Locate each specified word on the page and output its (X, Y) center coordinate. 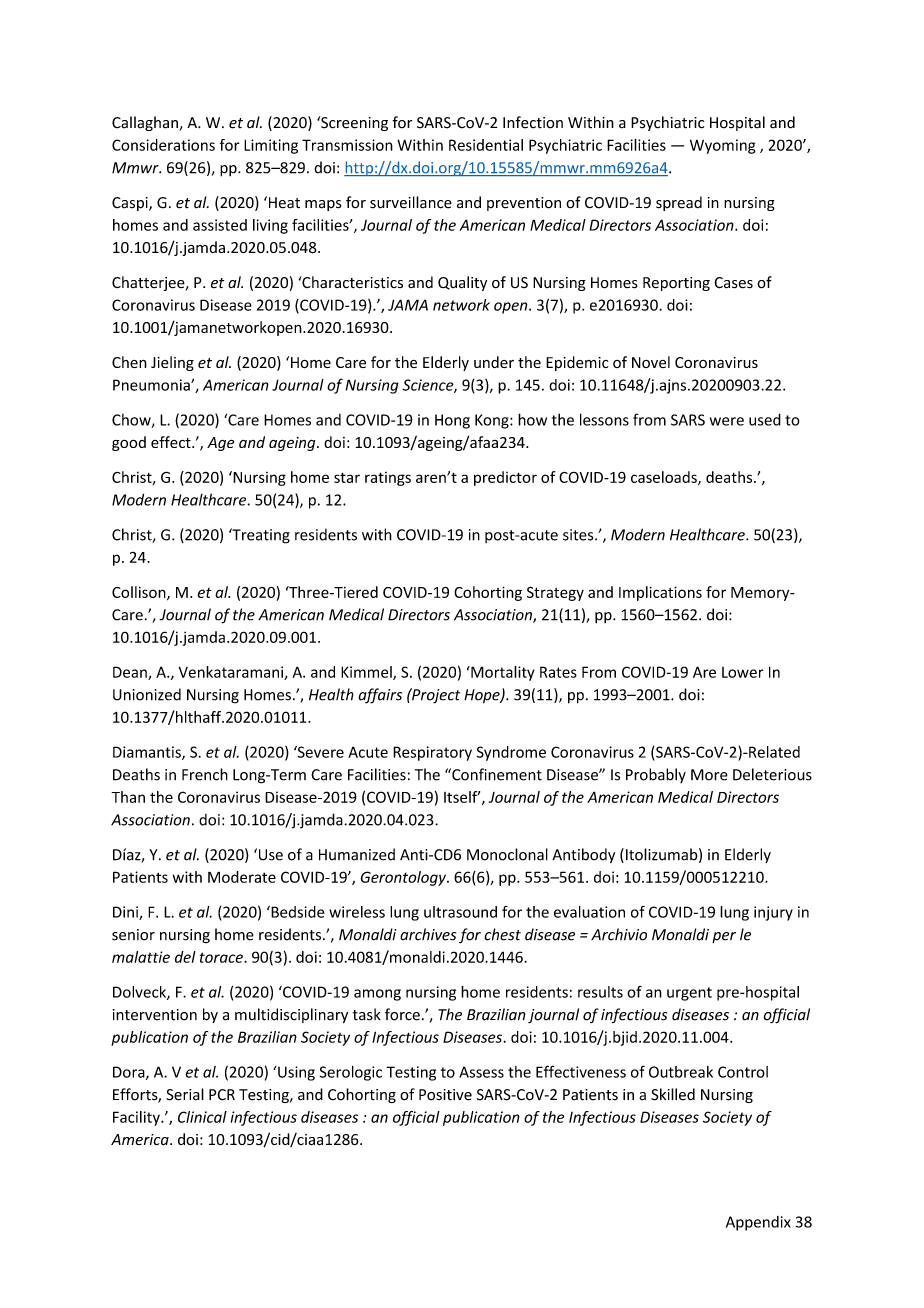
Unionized (147, 694)
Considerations (163, 145)
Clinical (202, 1117)
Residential (486, 145)
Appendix (758, 1223)
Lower (743, 672)
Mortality (502, 673)
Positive (445, 1095)
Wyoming (723, 146)
